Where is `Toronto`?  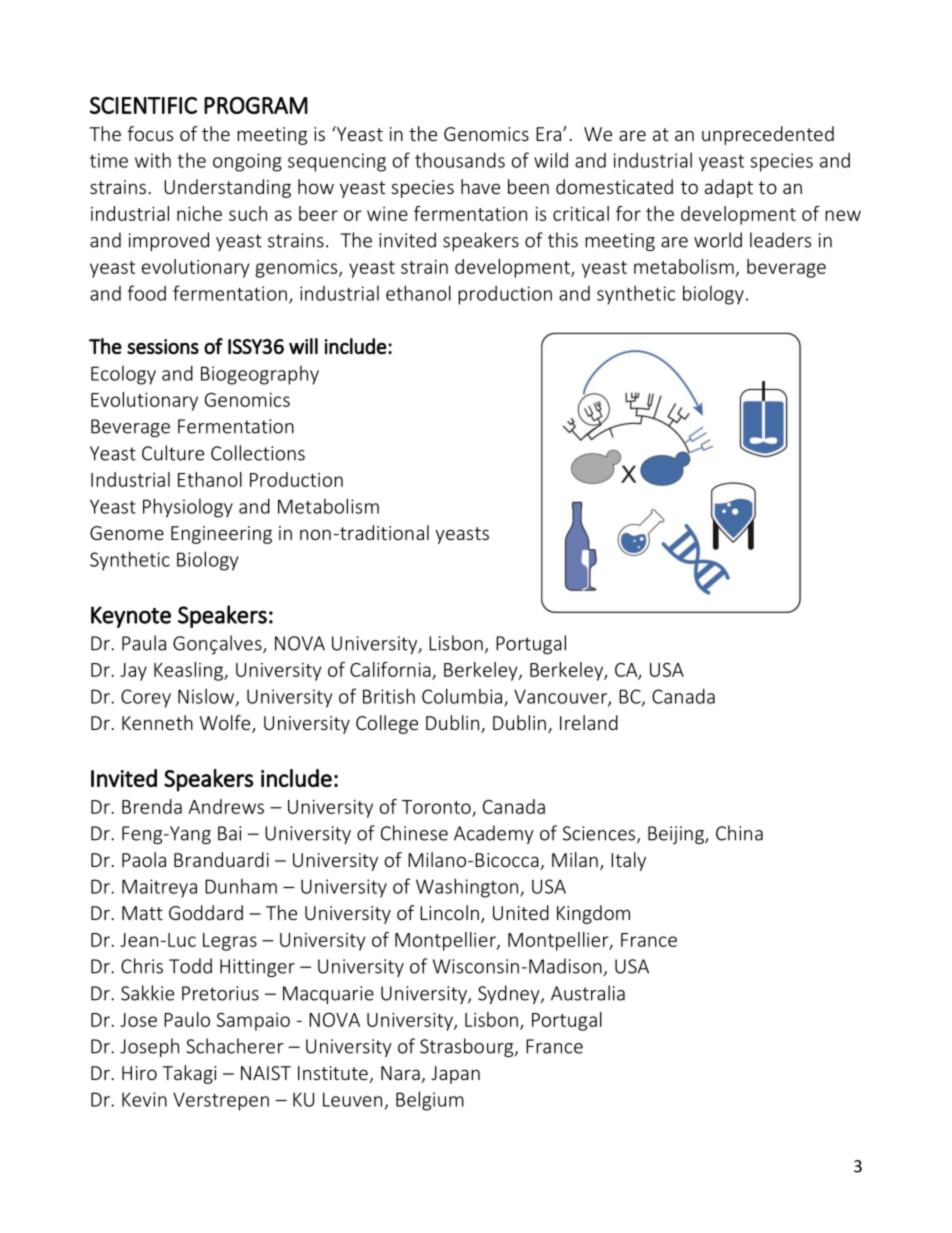
Toronto is located at coordinates (436, 807).
